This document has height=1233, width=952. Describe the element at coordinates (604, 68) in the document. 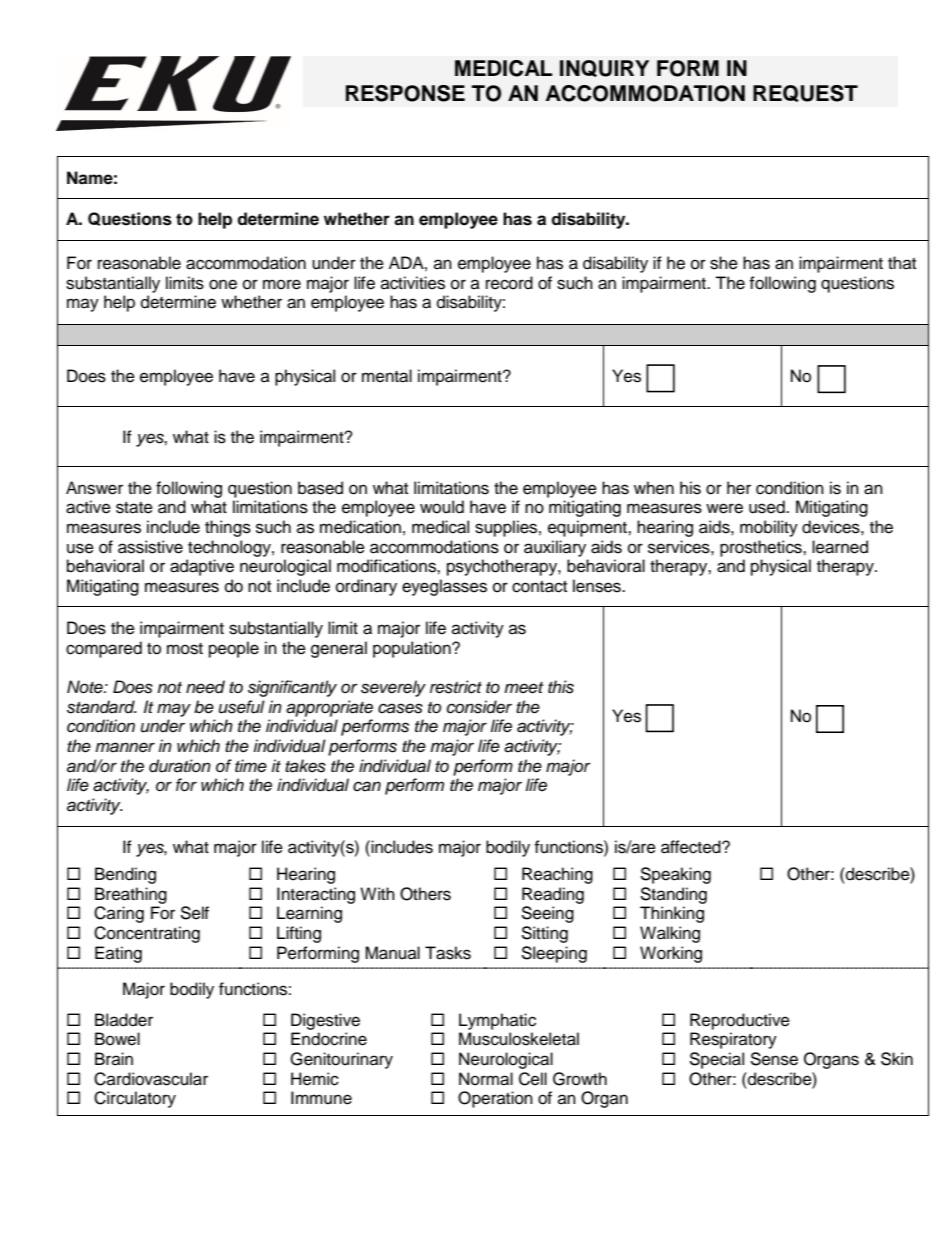

I see `INQUIRY` at that location.
